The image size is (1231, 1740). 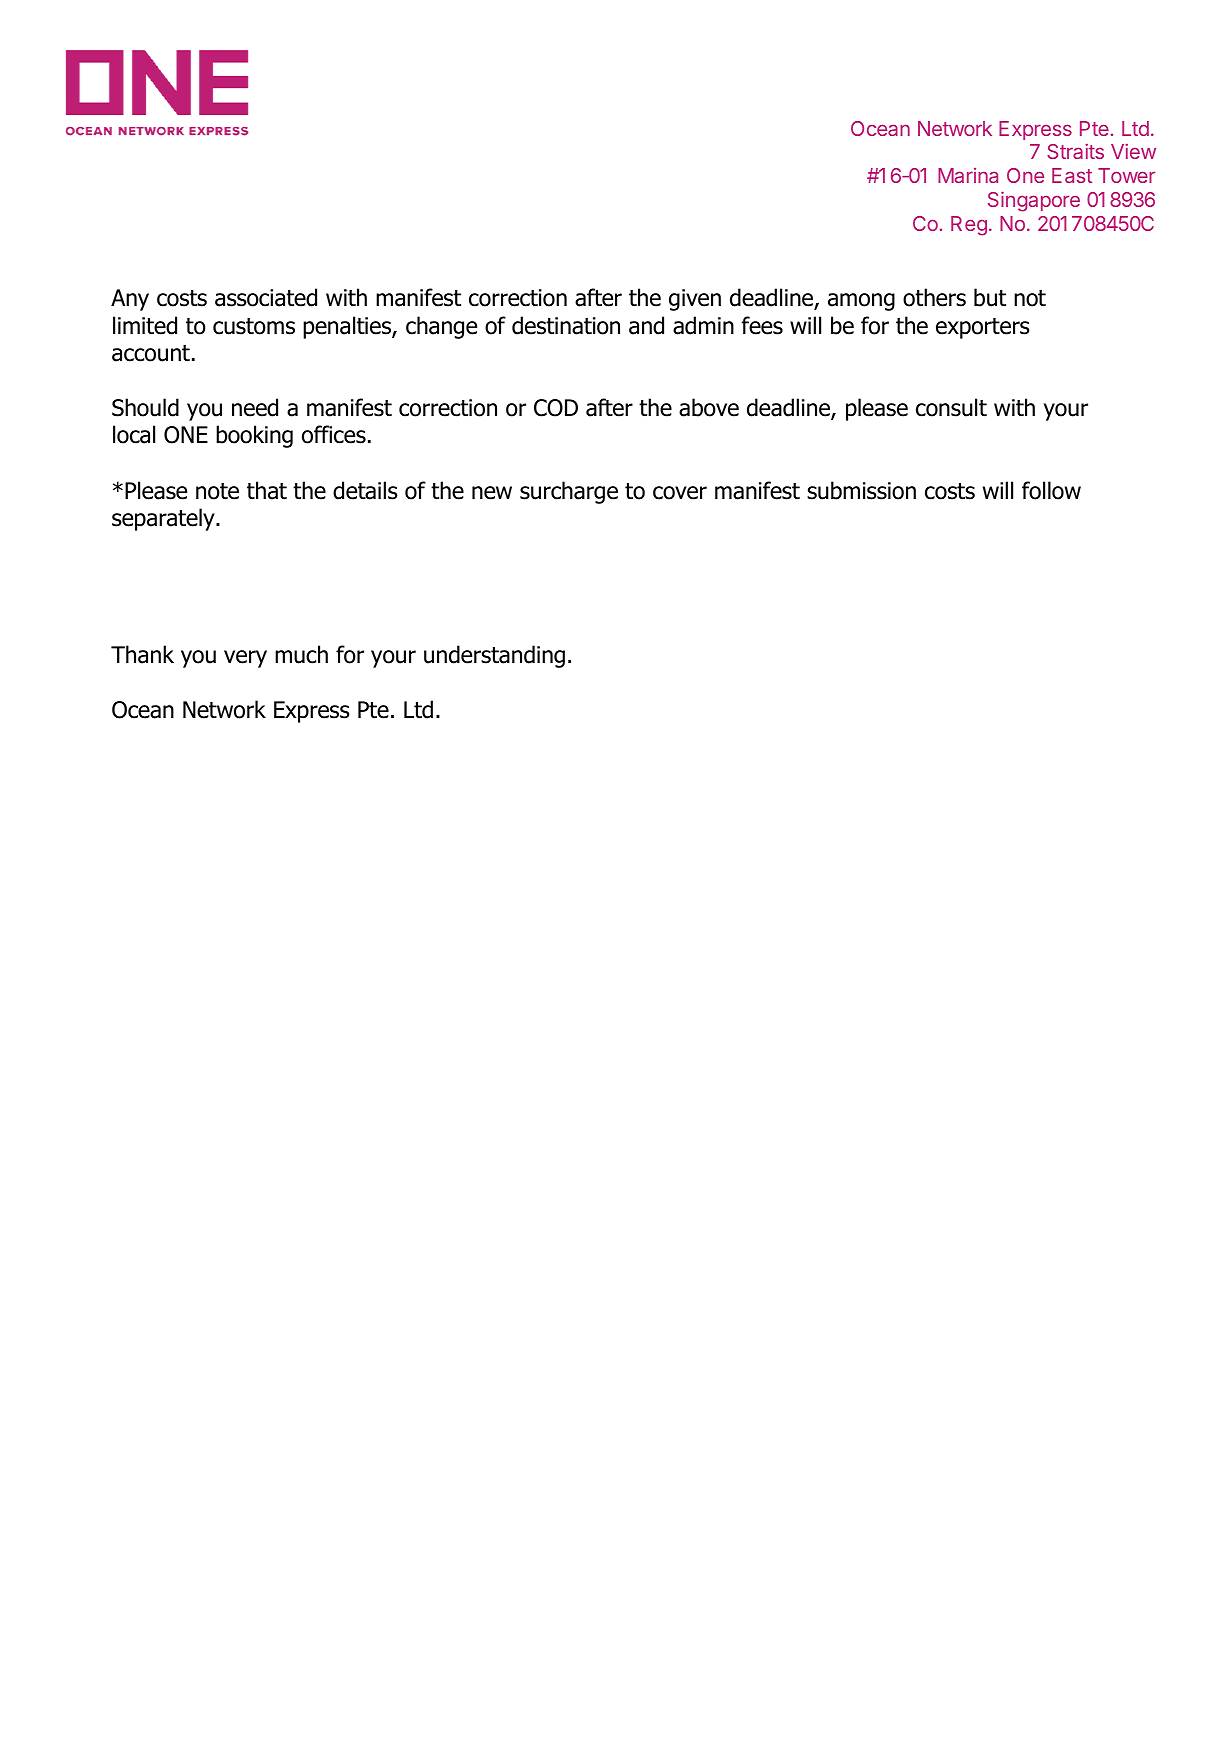 I want to click on very, so click(x=245, y=659).
